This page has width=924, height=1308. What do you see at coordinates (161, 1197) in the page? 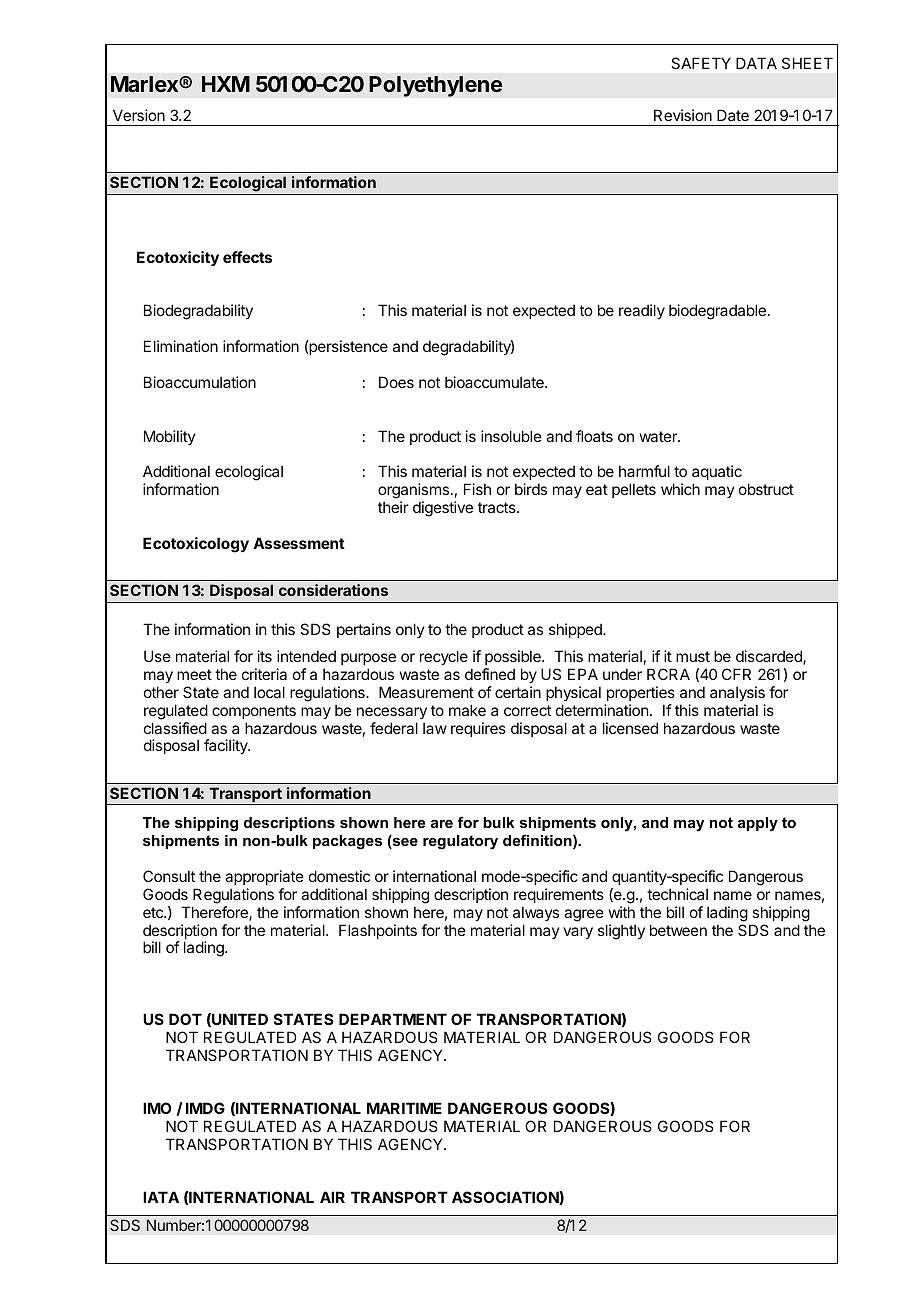
I see `IATA` at bounding box center [161, 1197].
